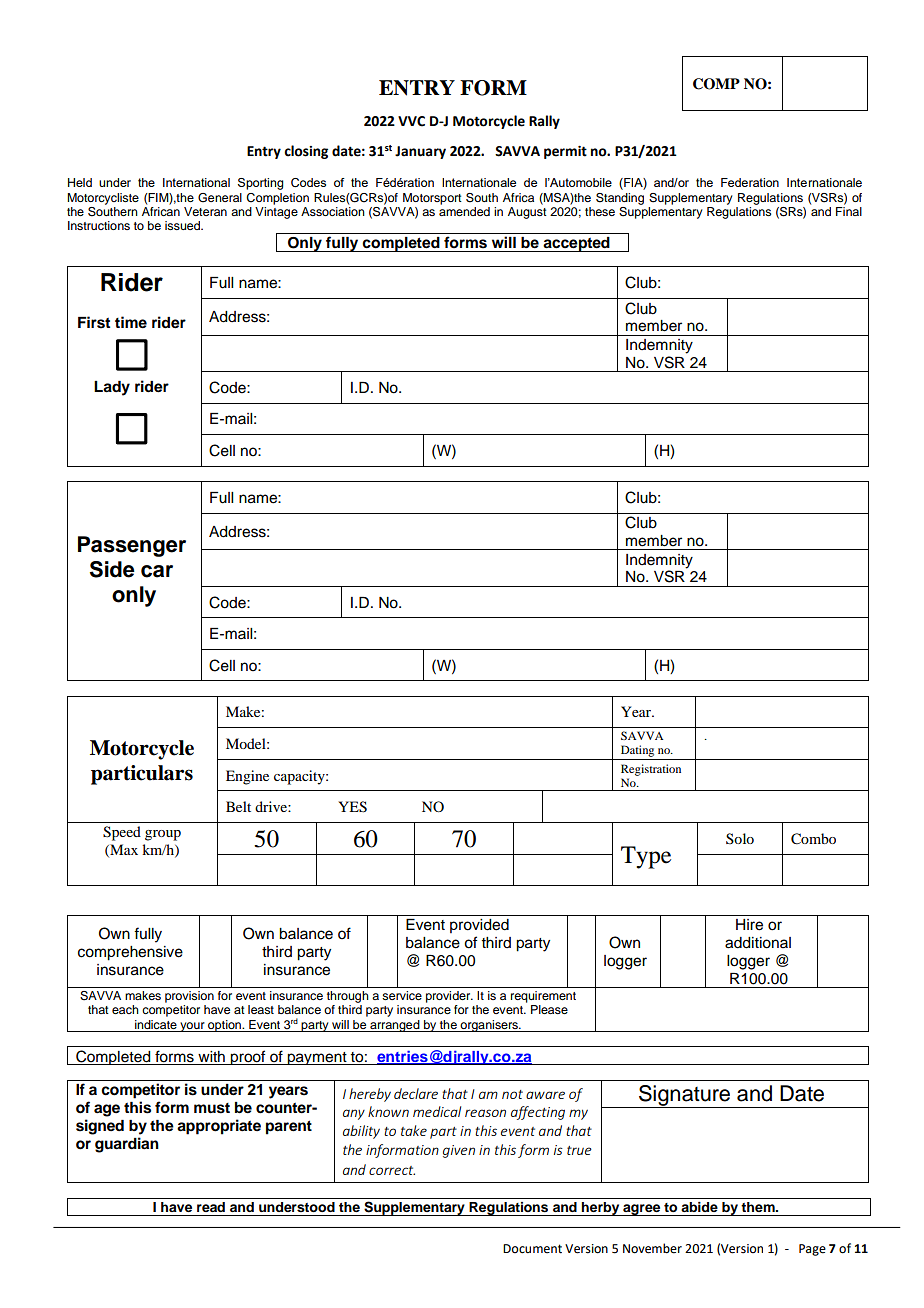 The width and height of the screenshot is (924, 1308). I want to click on Dating, so click(637, 751).
